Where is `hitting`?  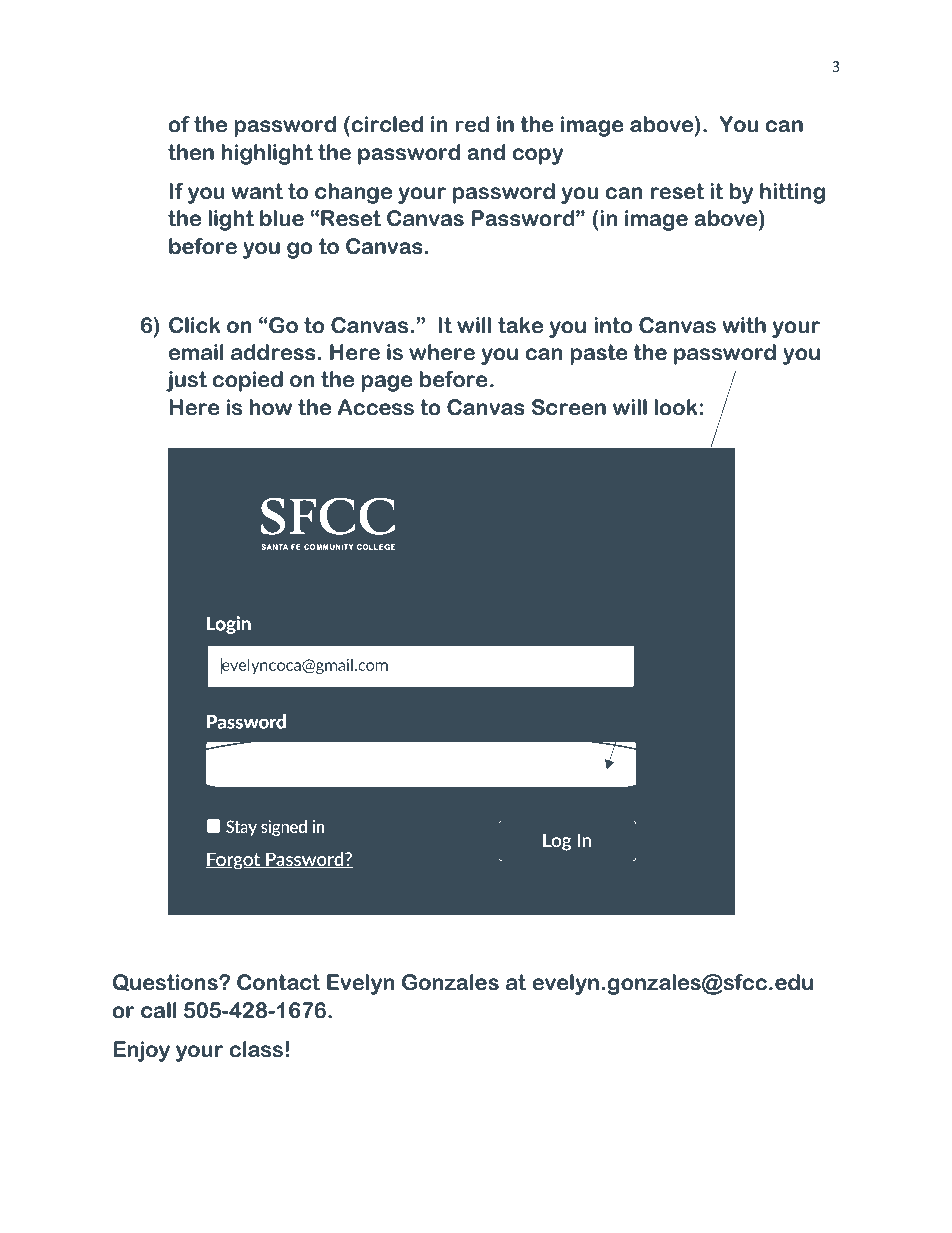 hitting is located at coordinates (792, 193).
